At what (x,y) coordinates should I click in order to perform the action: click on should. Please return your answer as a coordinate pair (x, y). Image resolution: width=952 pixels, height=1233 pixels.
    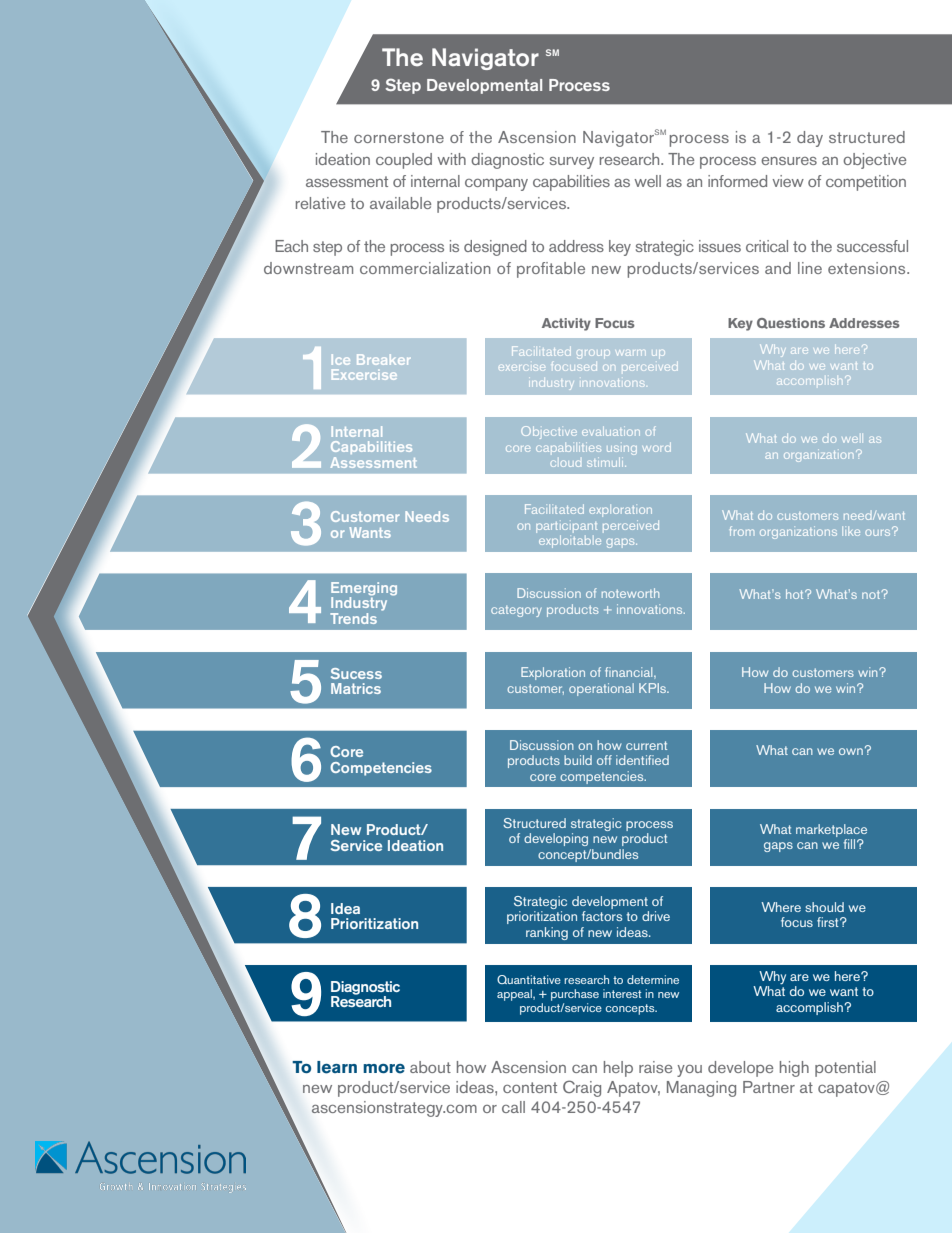
    Looking at the image, I should click on (824, 907).
